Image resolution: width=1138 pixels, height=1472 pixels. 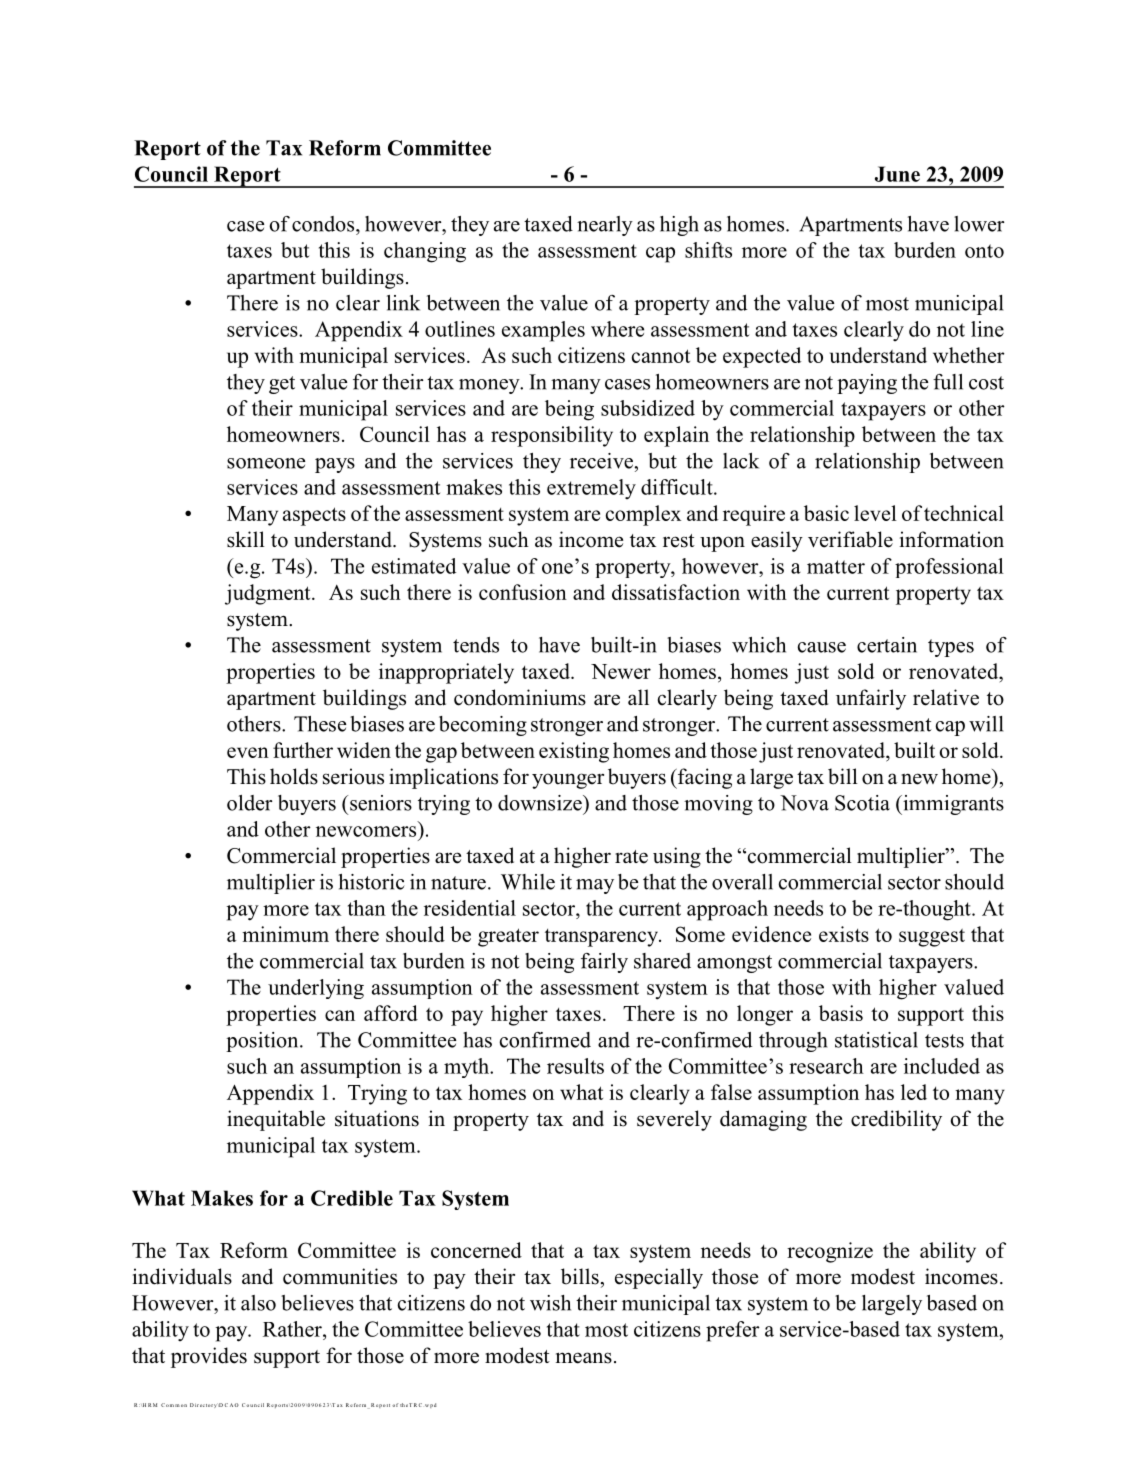 I want to click on Scotia, so click(x=862, y=803).
